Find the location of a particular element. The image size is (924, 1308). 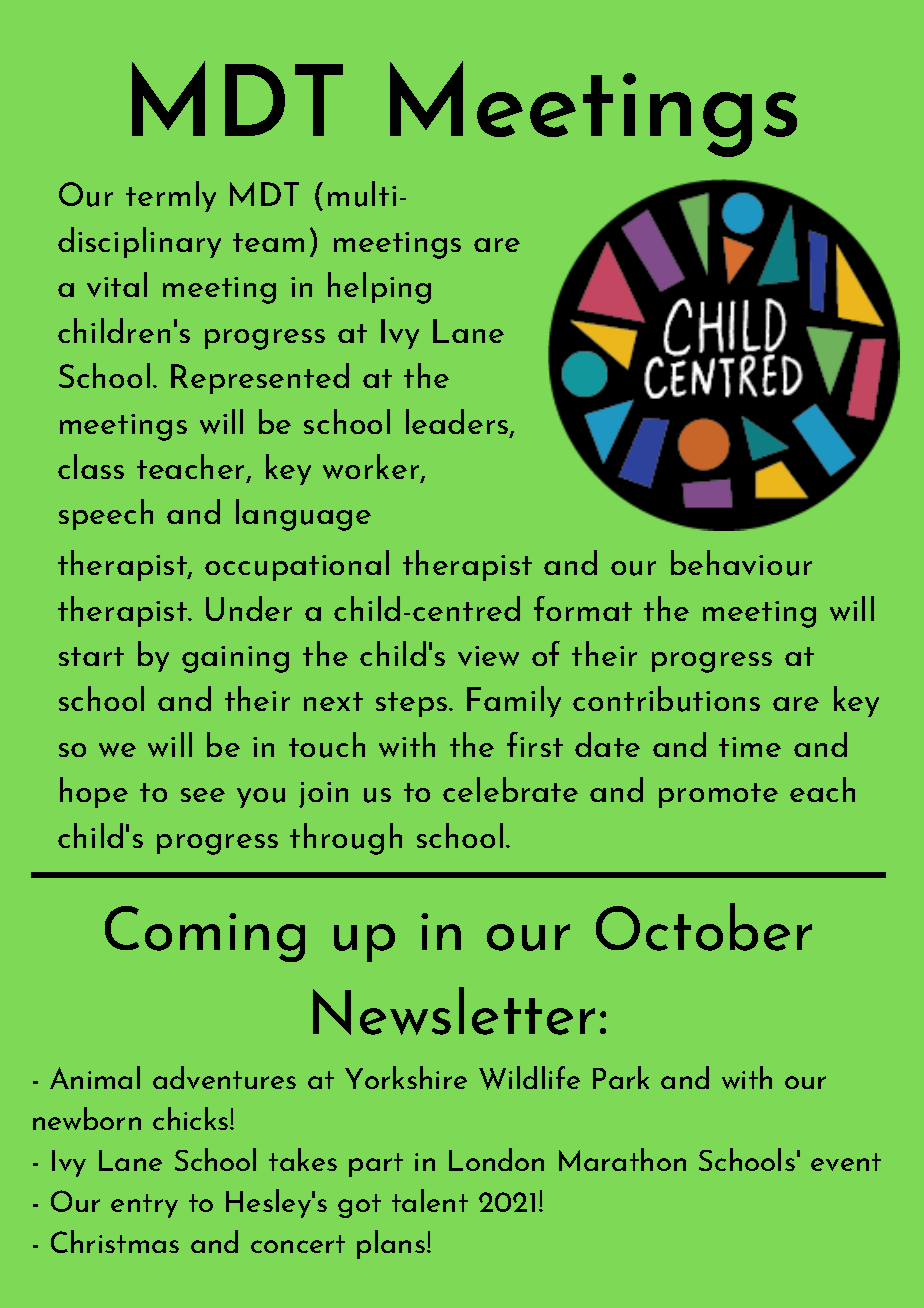

Family is located at coordinates (514, 701).
